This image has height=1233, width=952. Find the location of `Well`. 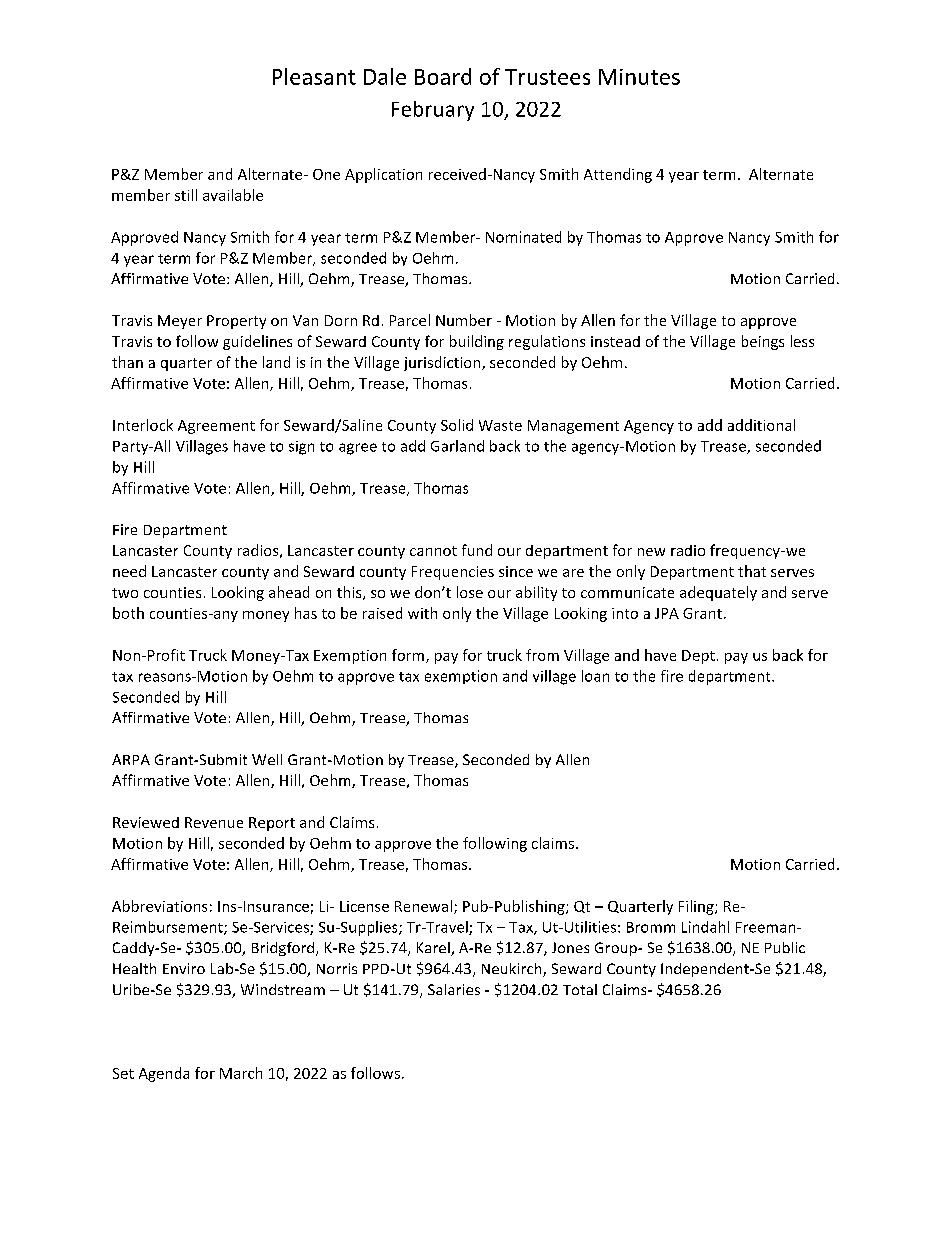

Well is located at coordinates (267, 759).
